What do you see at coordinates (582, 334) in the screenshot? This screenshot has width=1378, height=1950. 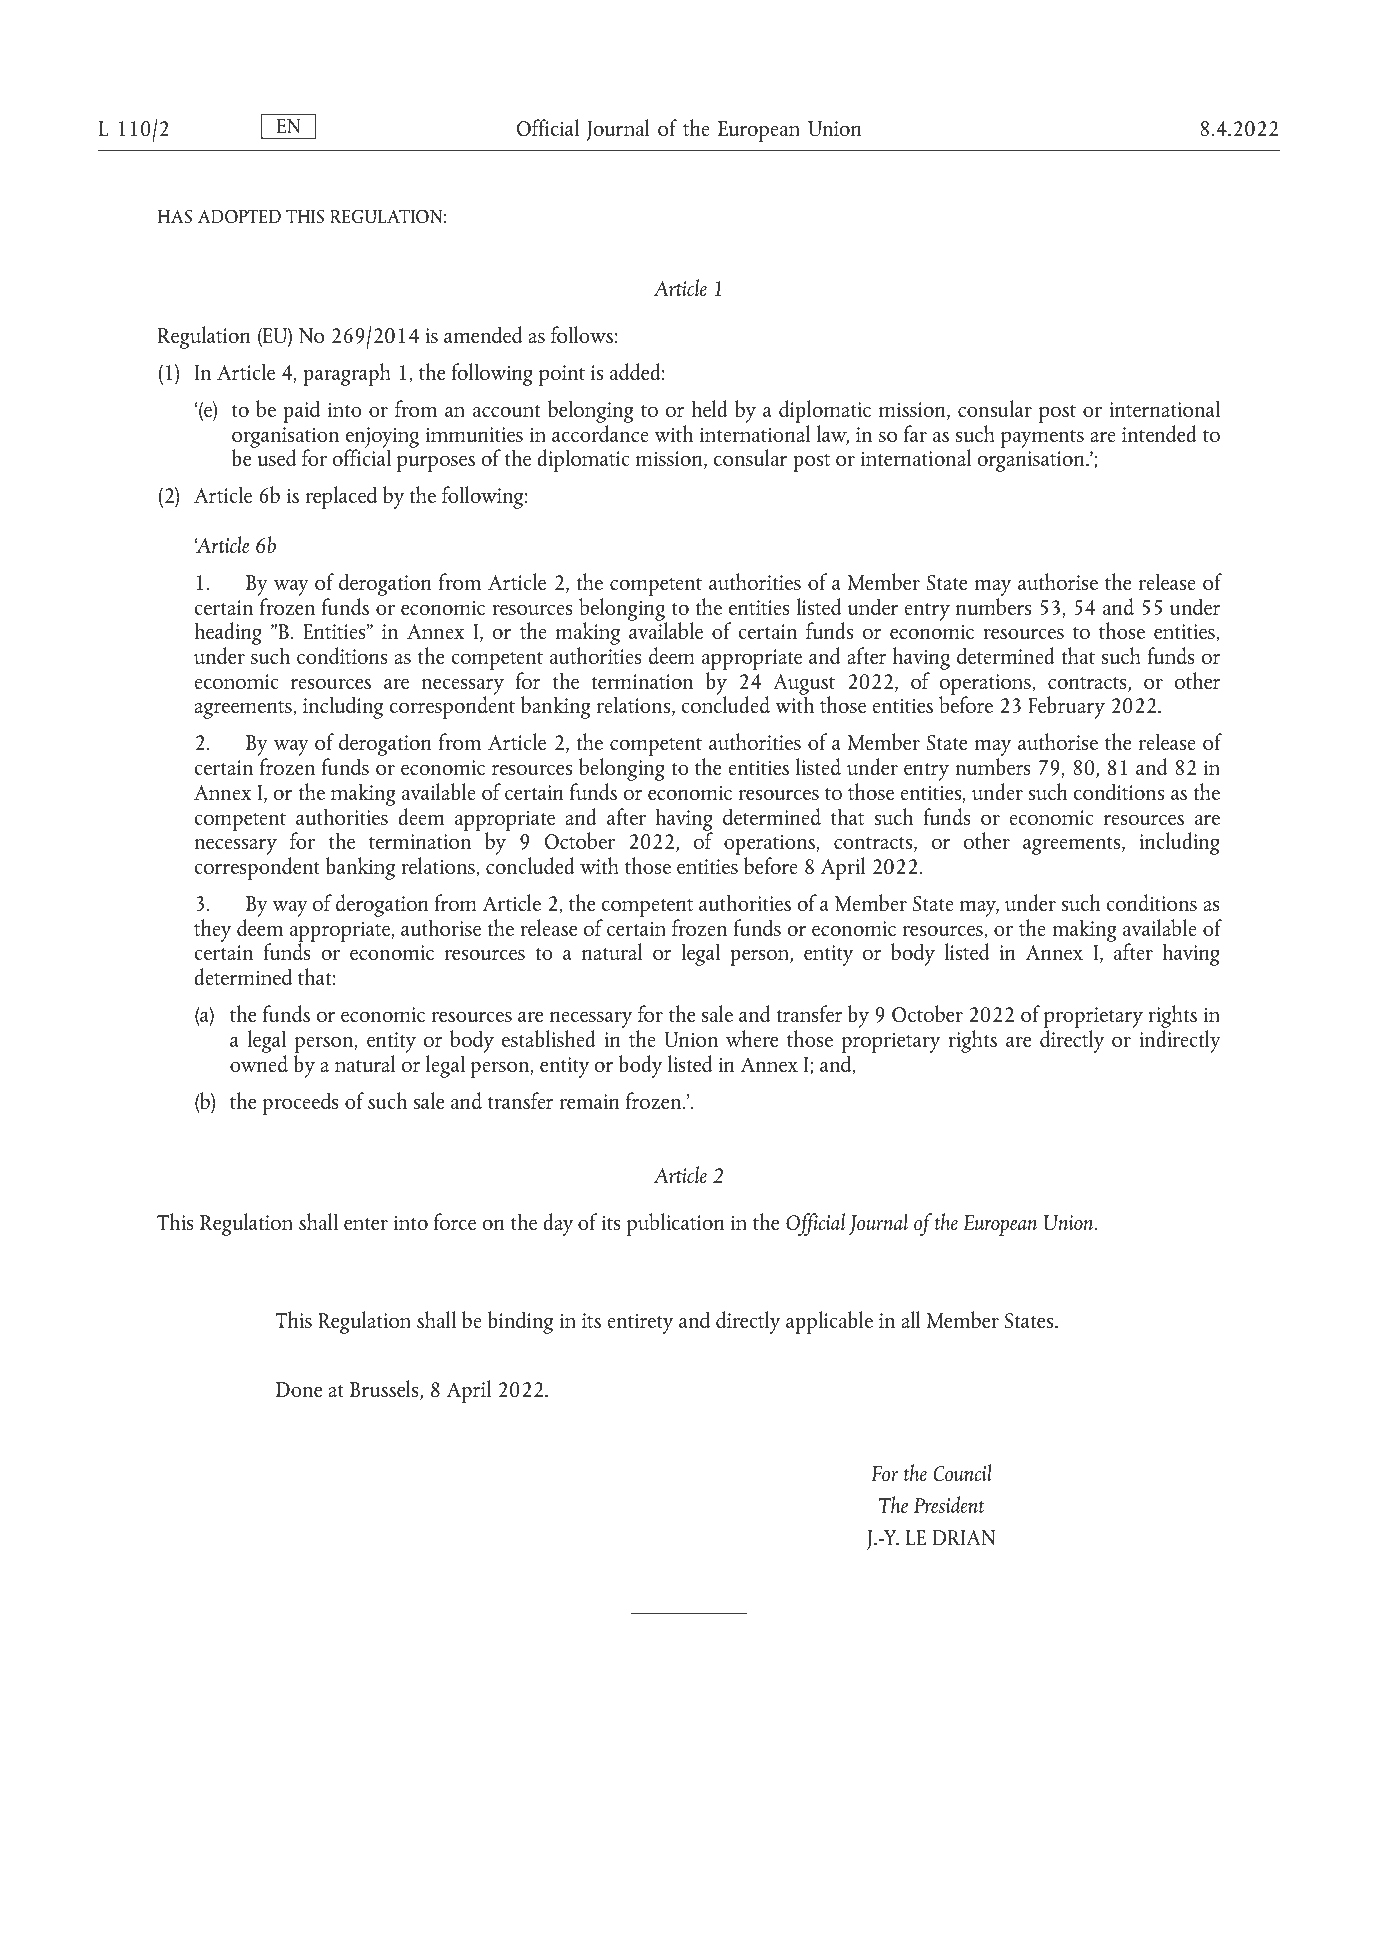 I see `follows` at bounding box center [582, 334].
